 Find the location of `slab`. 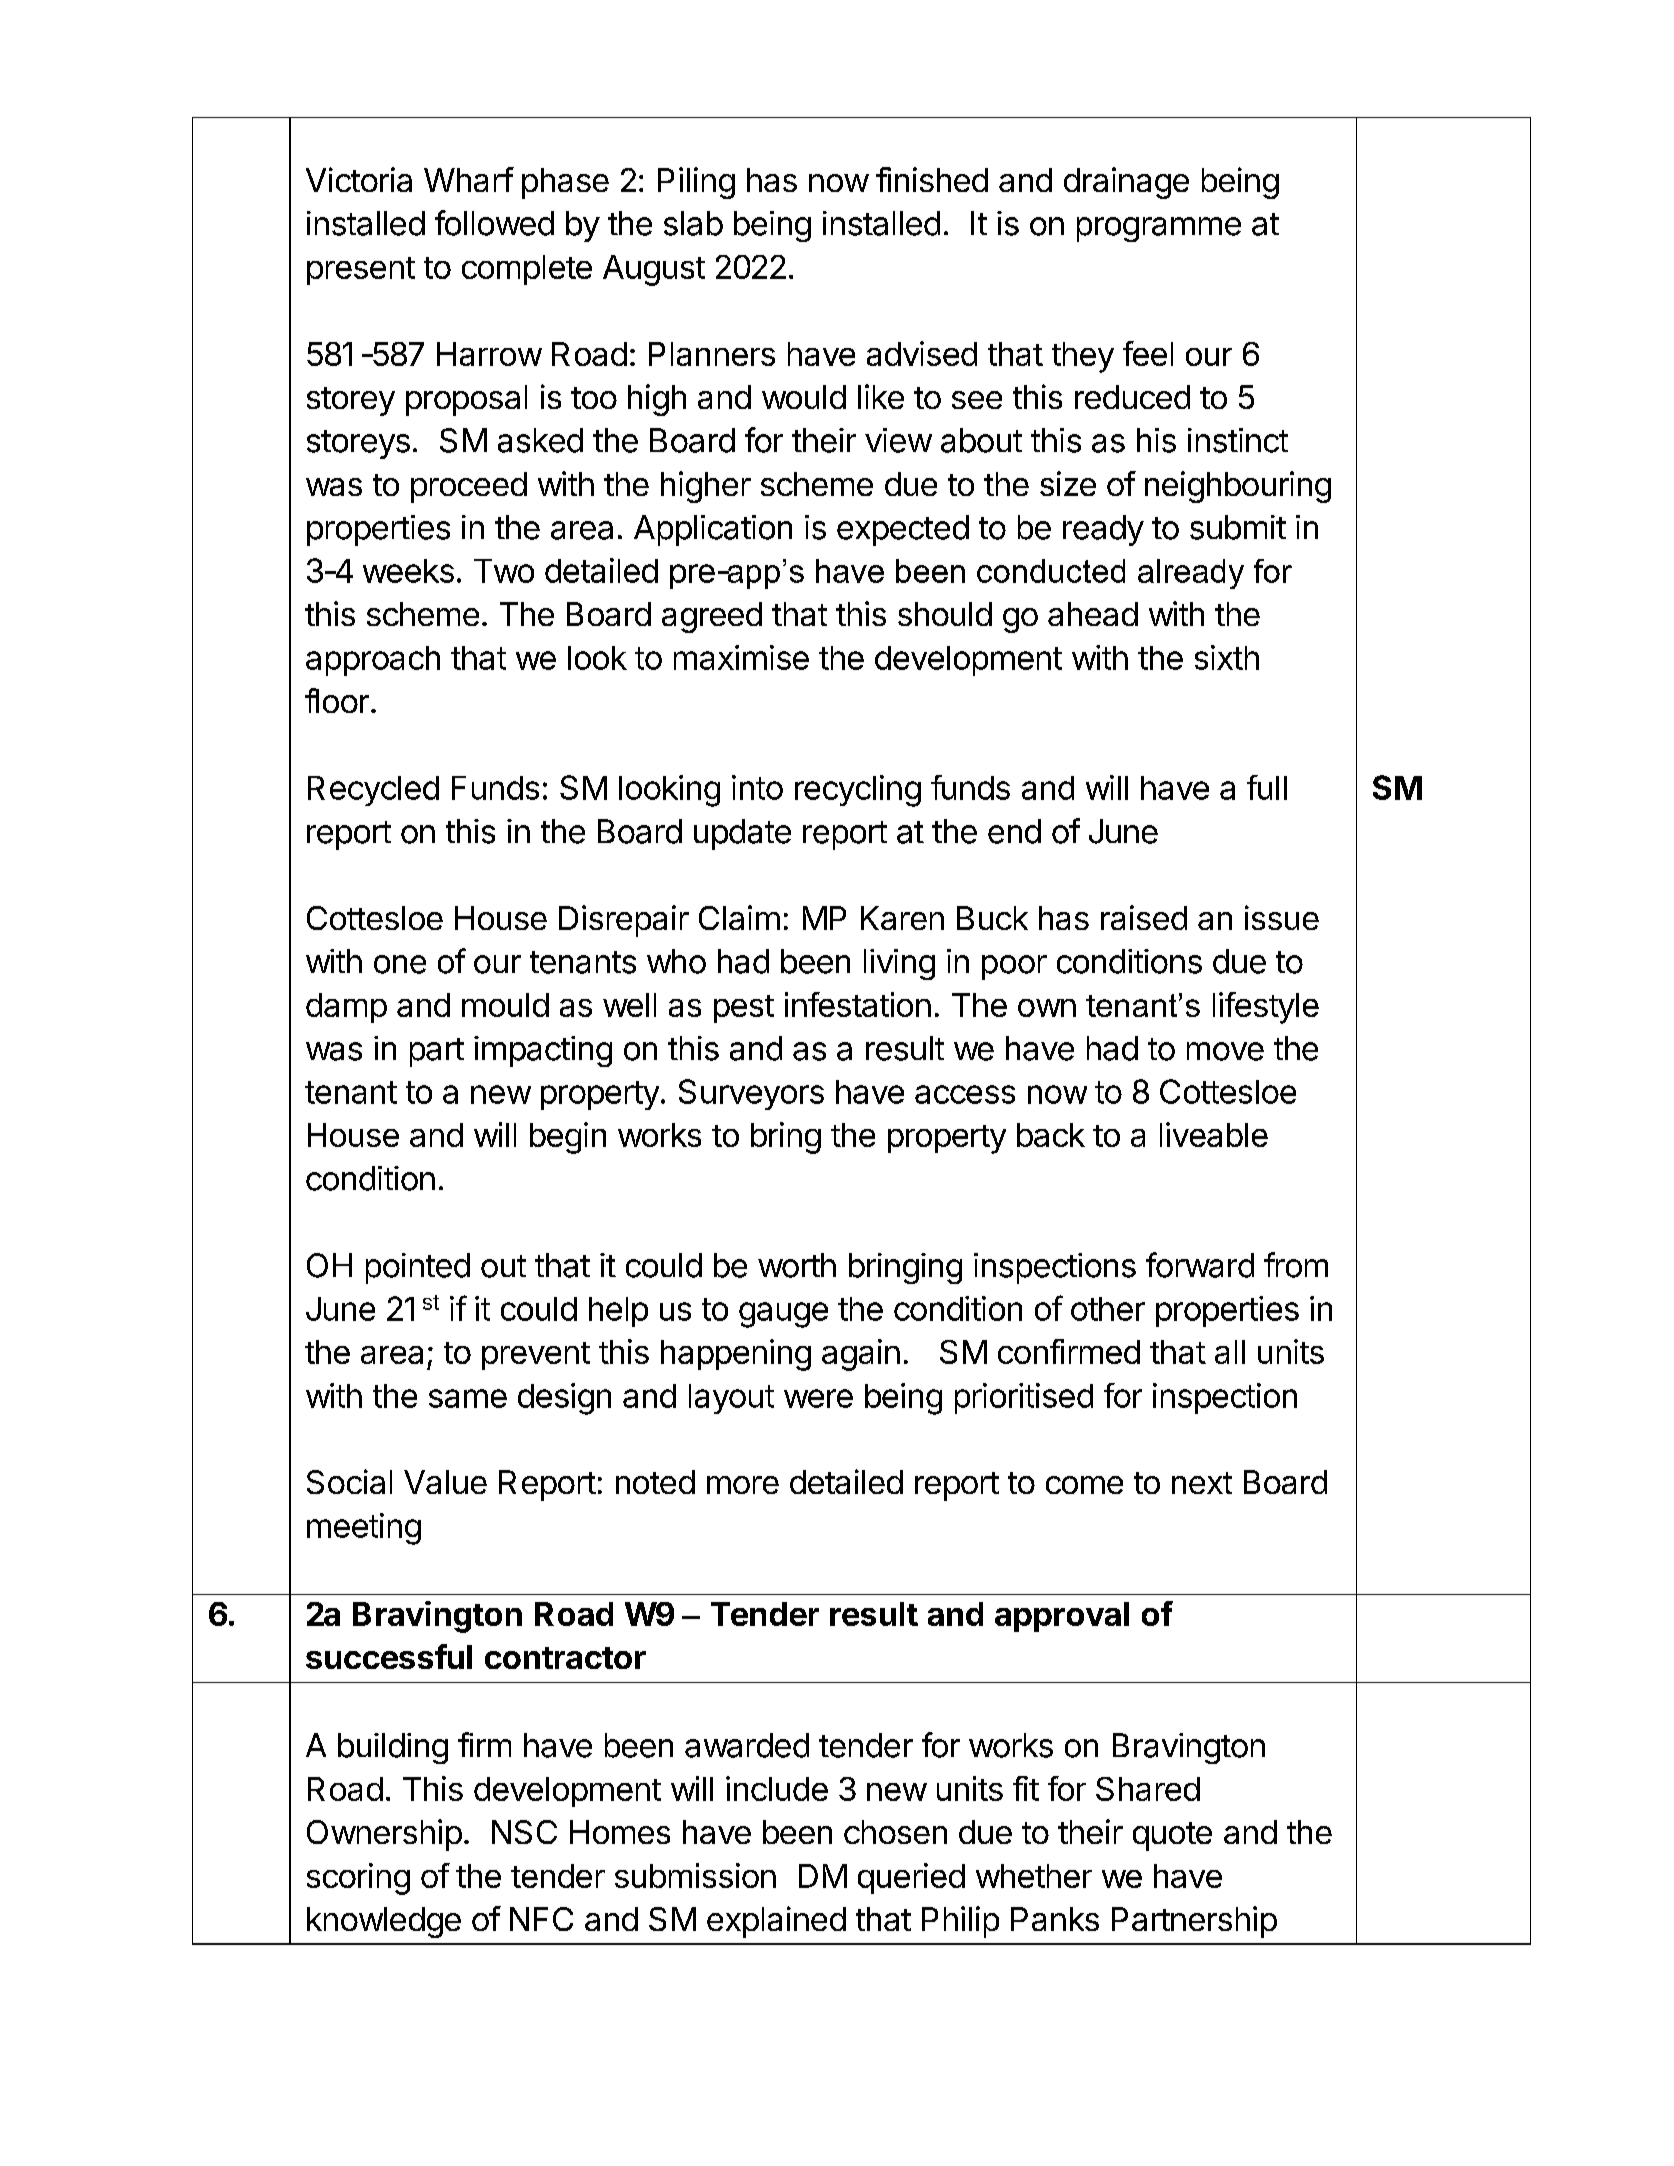

slab is located at coordinates (693, 223).
